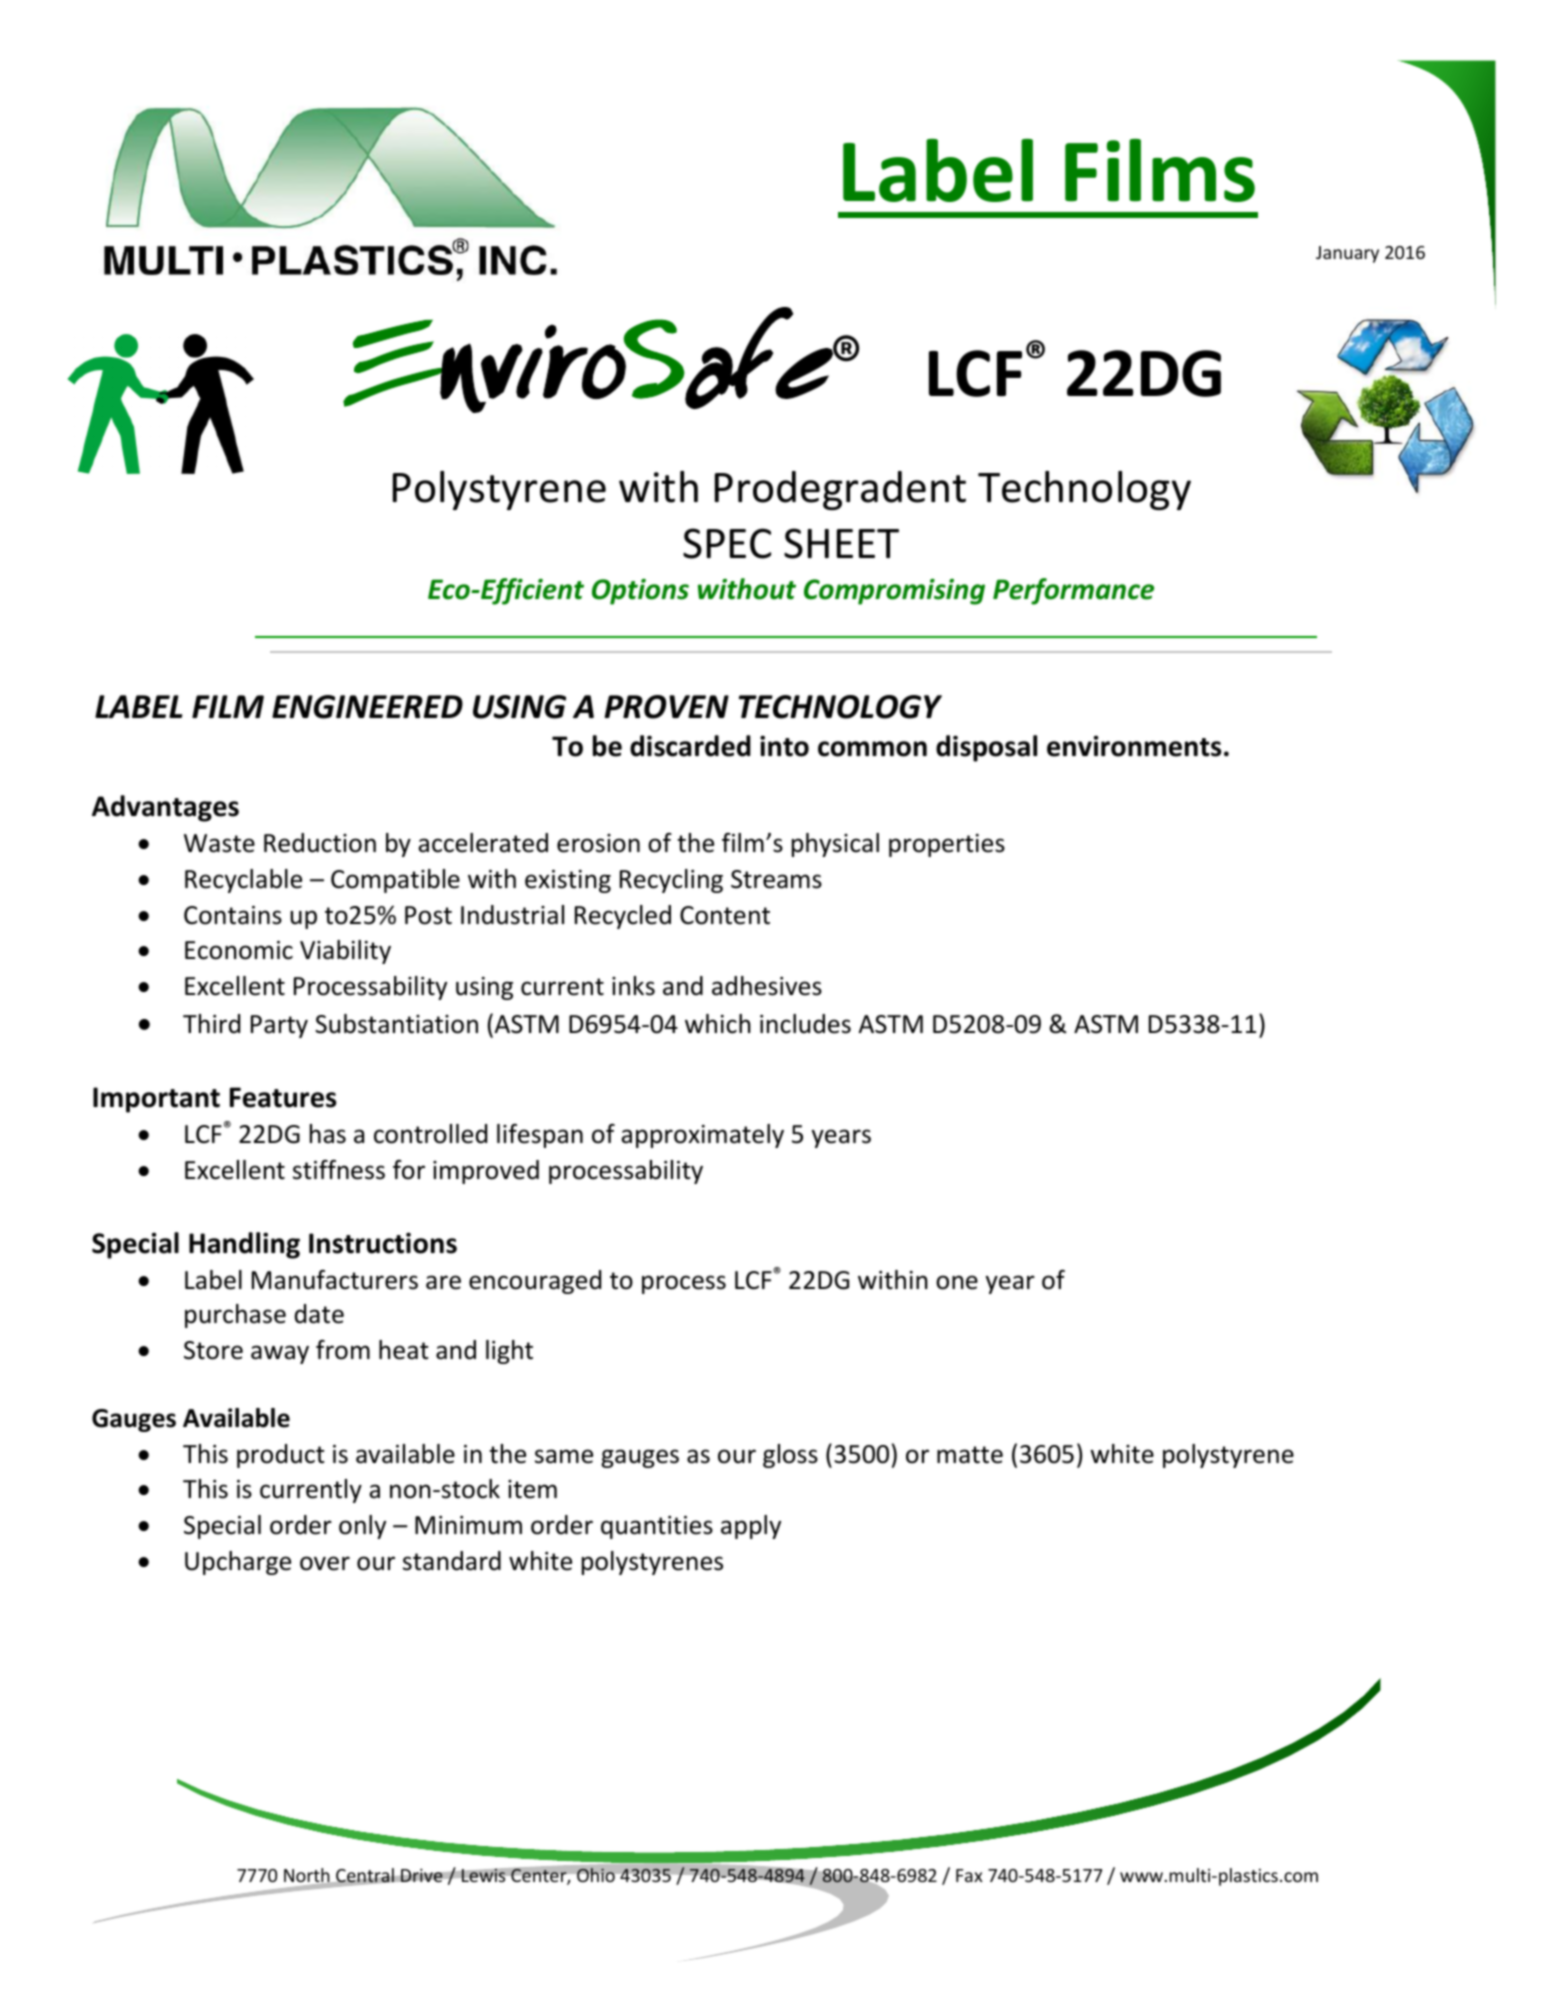 This document has height=2014, width=1556. Describe the element at coordinates (319, 1314) in the document. I see `date` at that location.
